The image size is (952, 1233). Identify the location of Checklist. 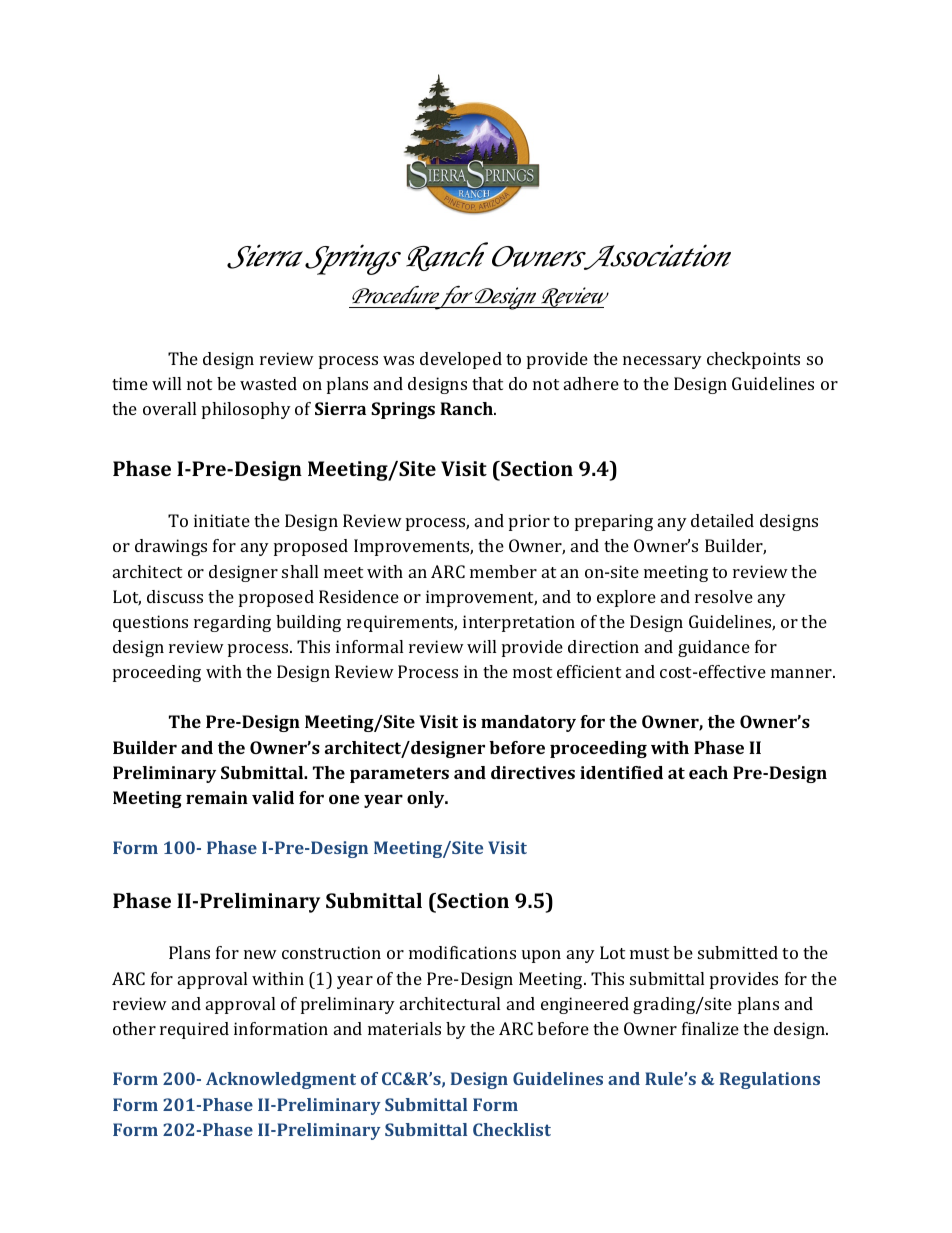
(512, 1129).
